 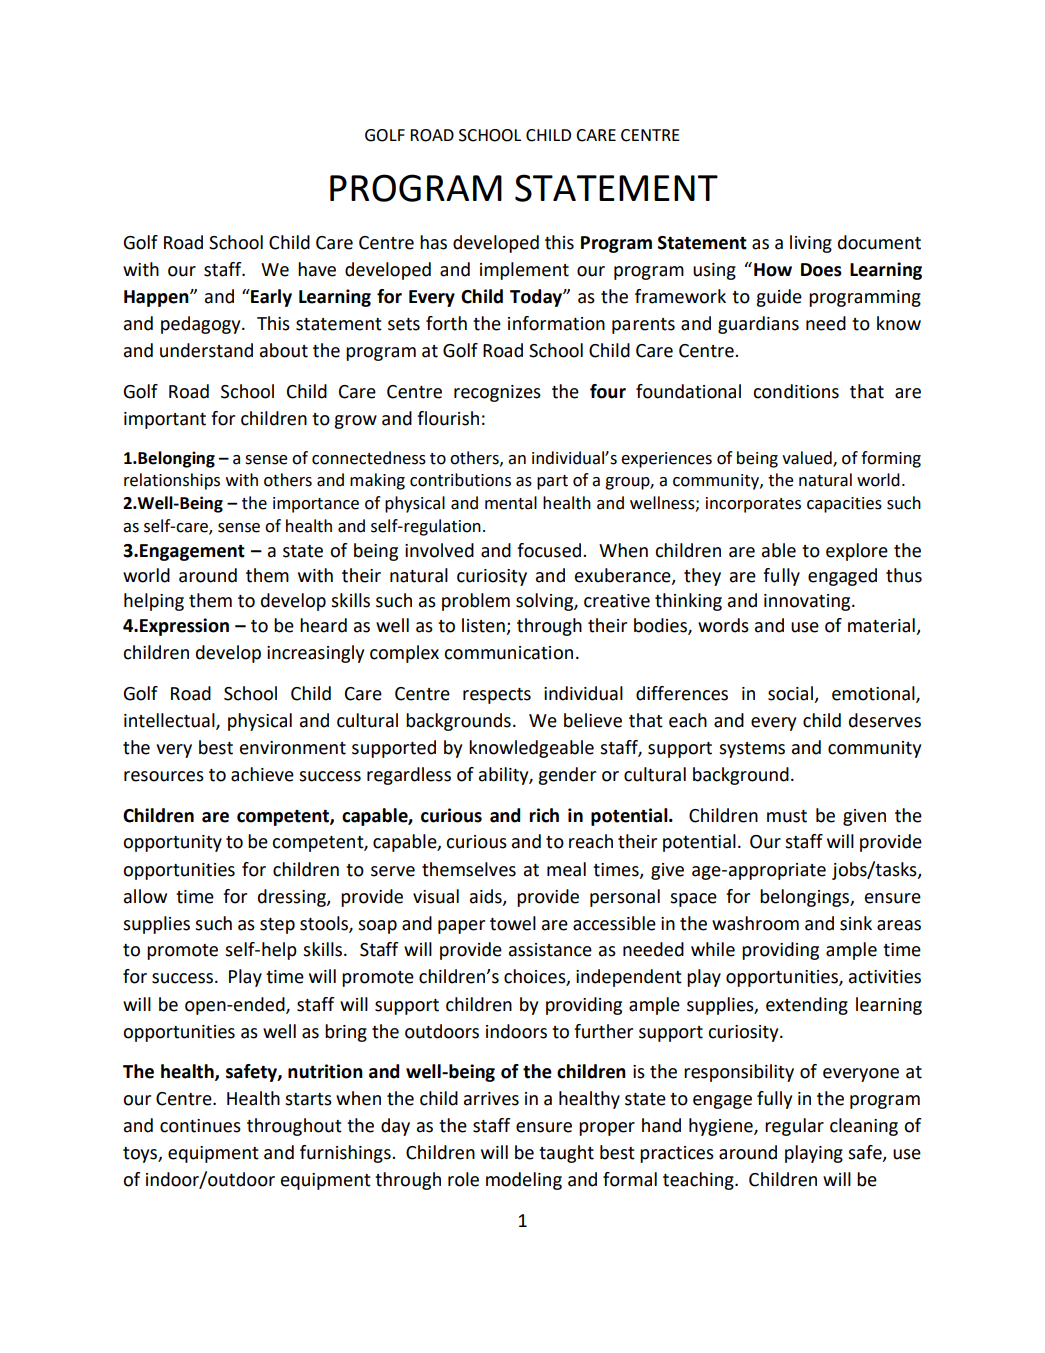 I want to click on respects, so click(x=497, y=696).
